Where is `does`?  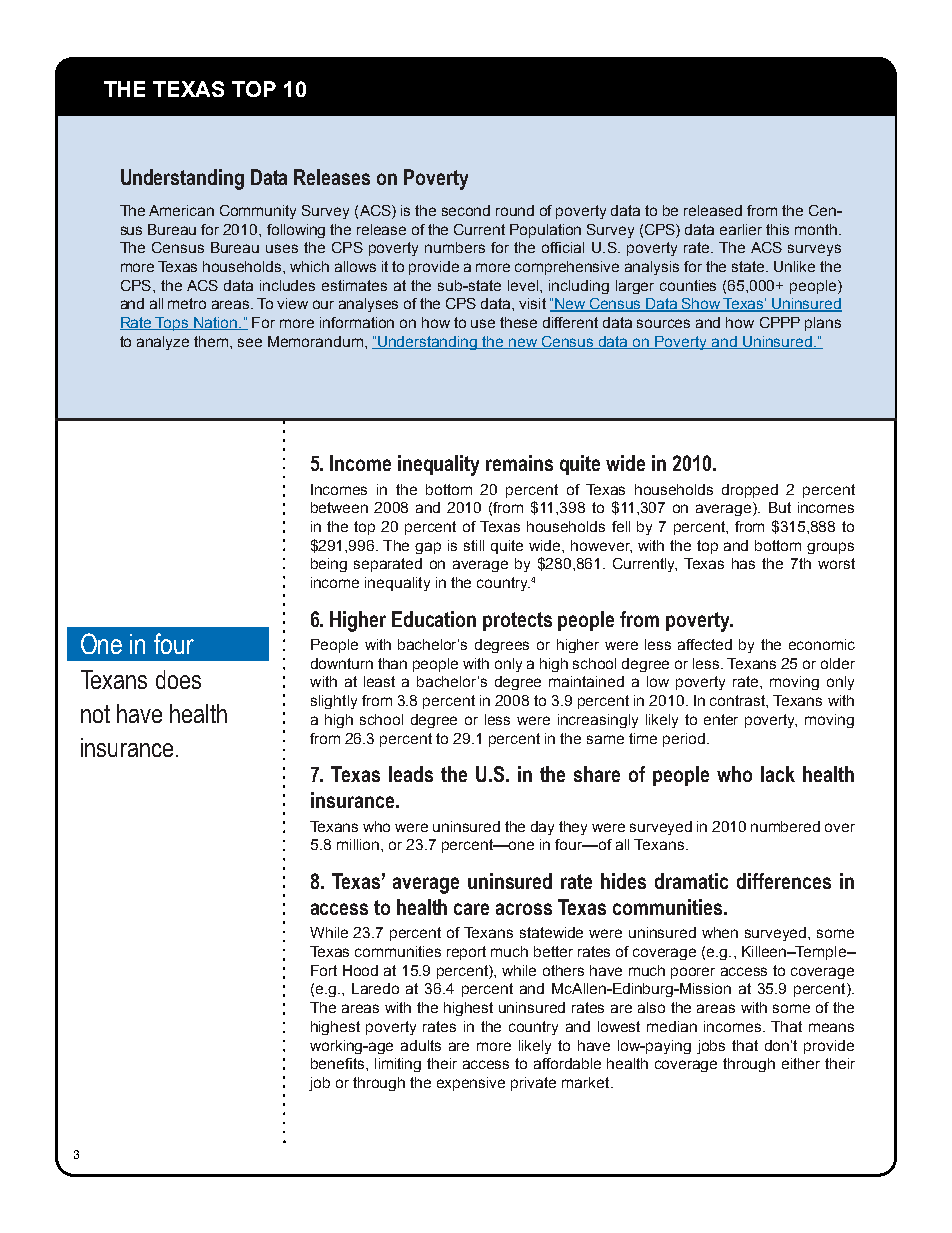 does is located at coordinates (178, 679).
